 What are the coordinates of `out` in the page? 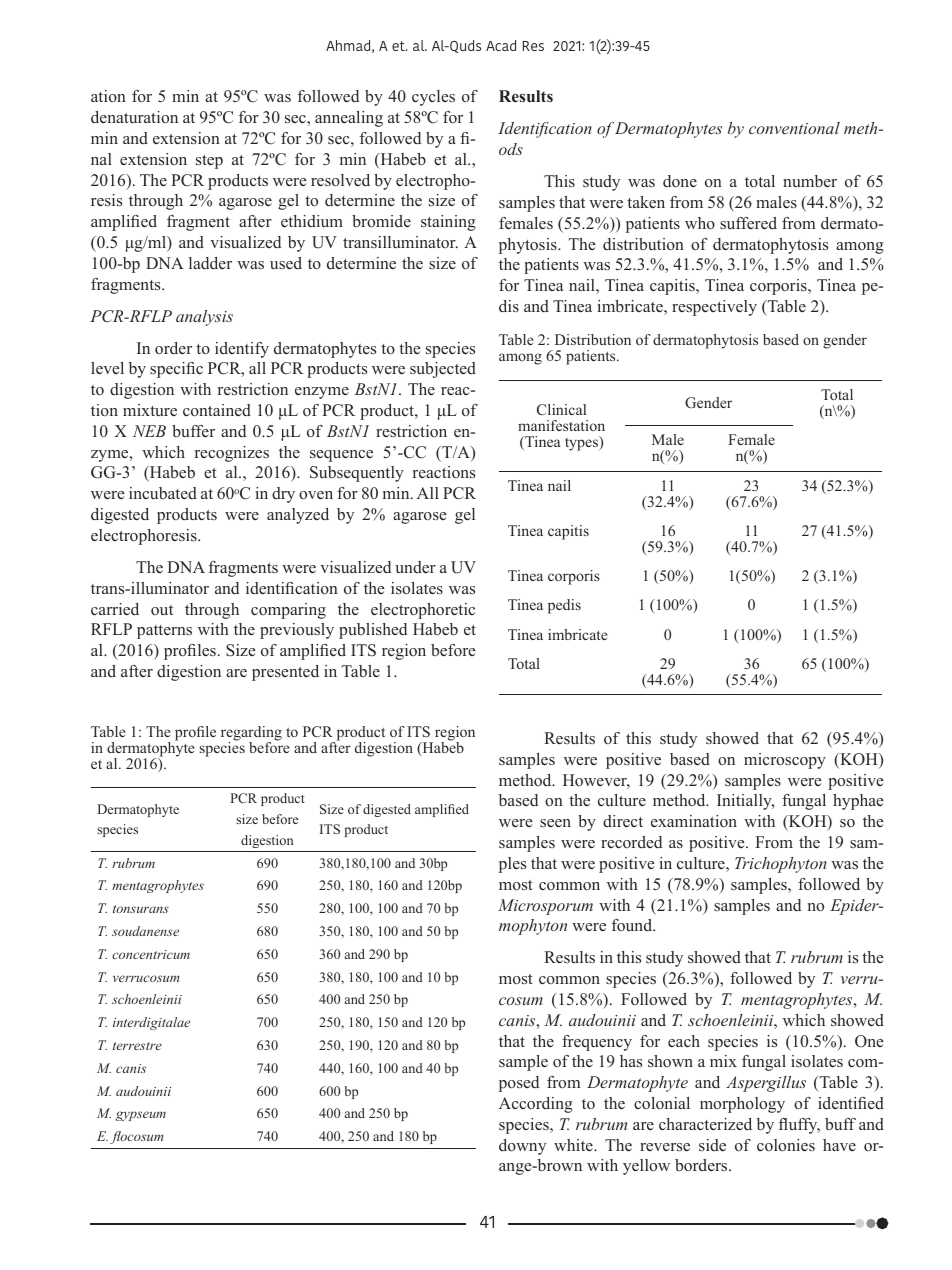 It's located at (162, 610).
